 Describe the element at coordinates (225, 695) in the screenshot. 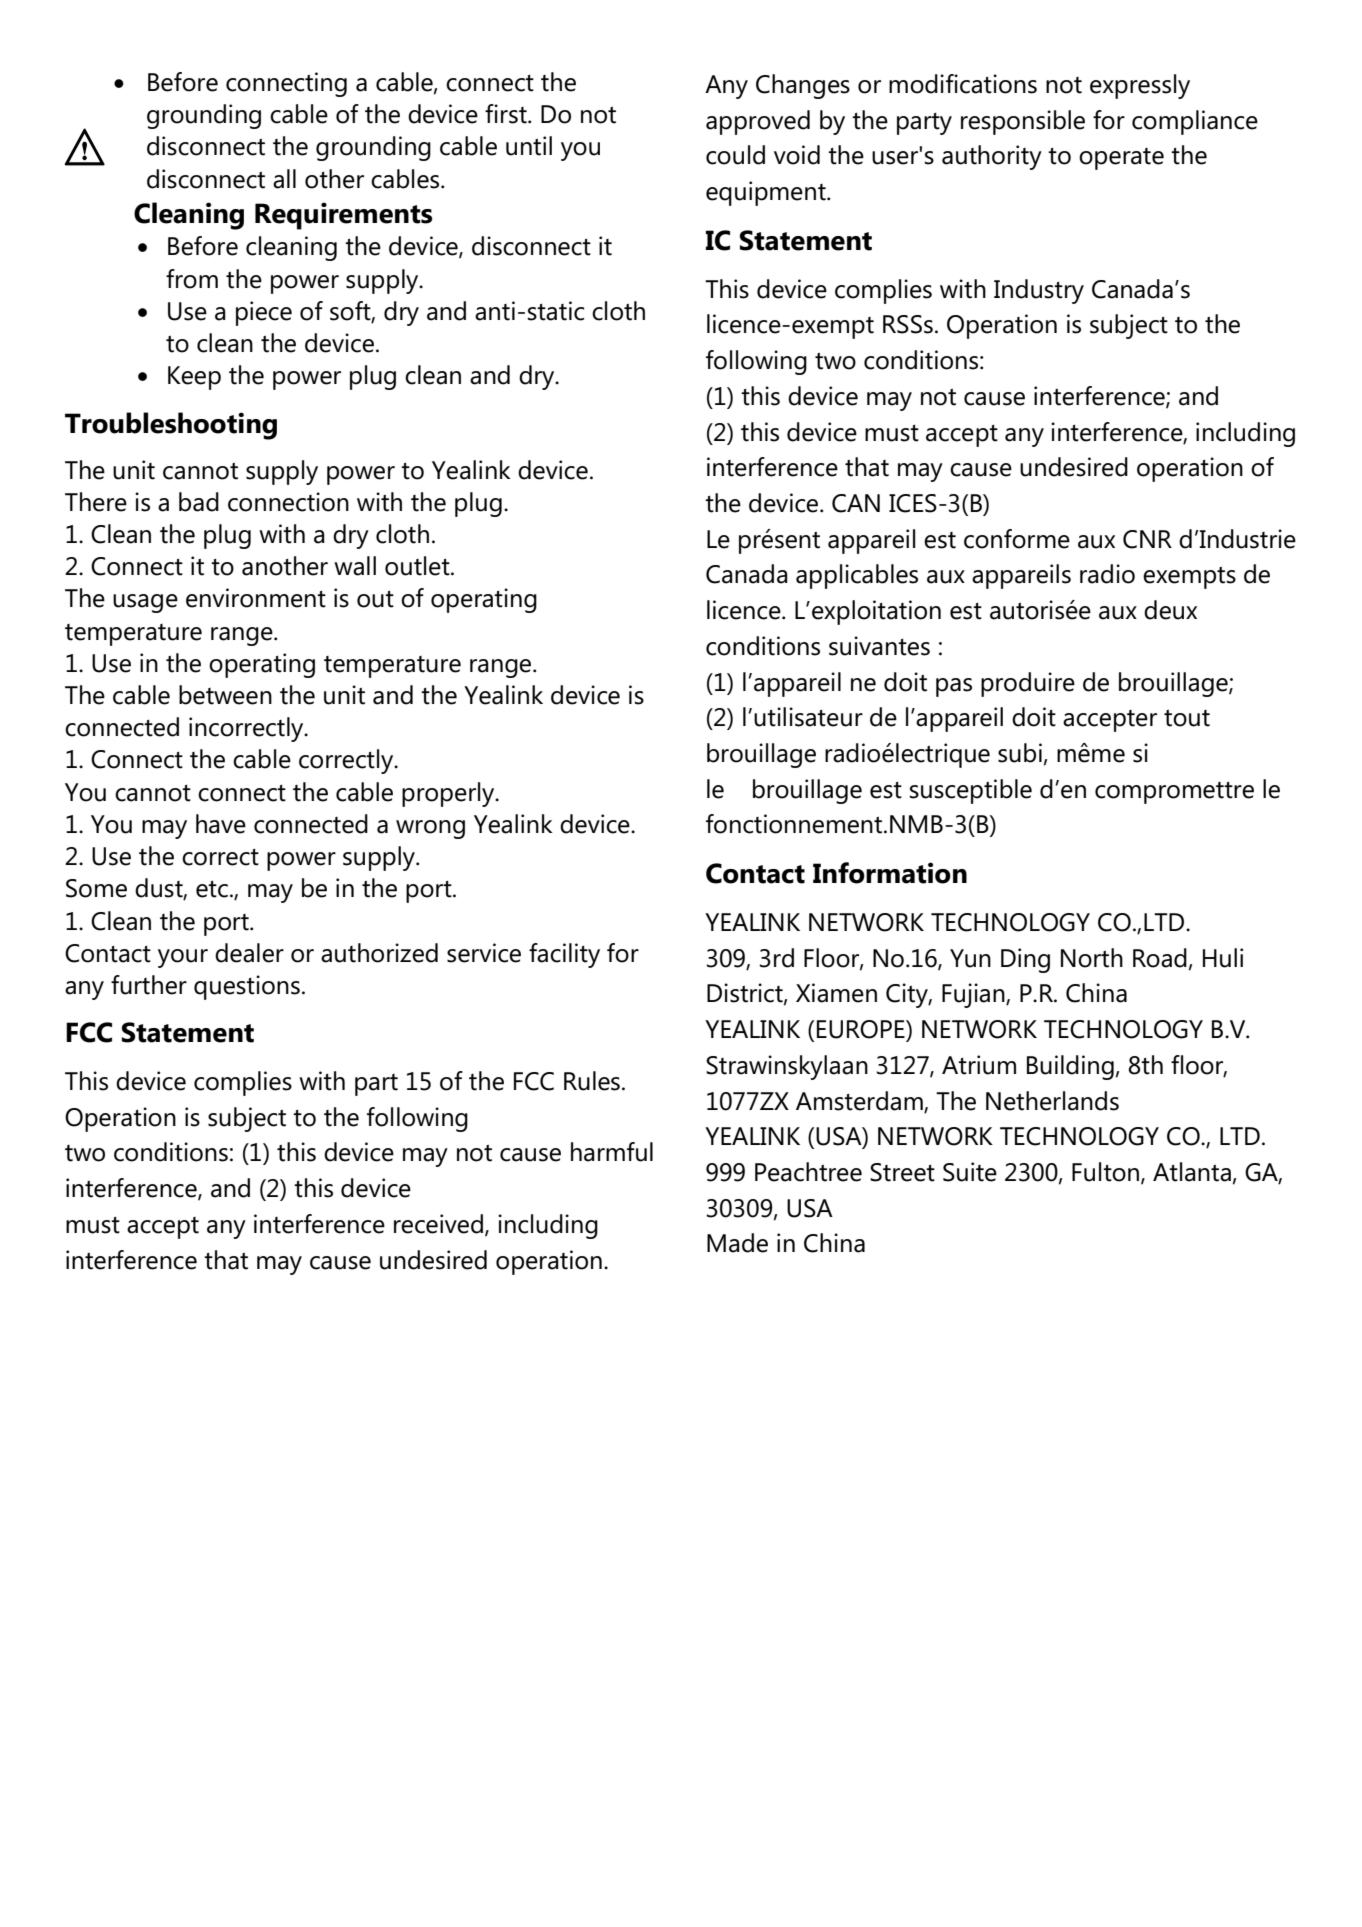

I see `between` at that location.
